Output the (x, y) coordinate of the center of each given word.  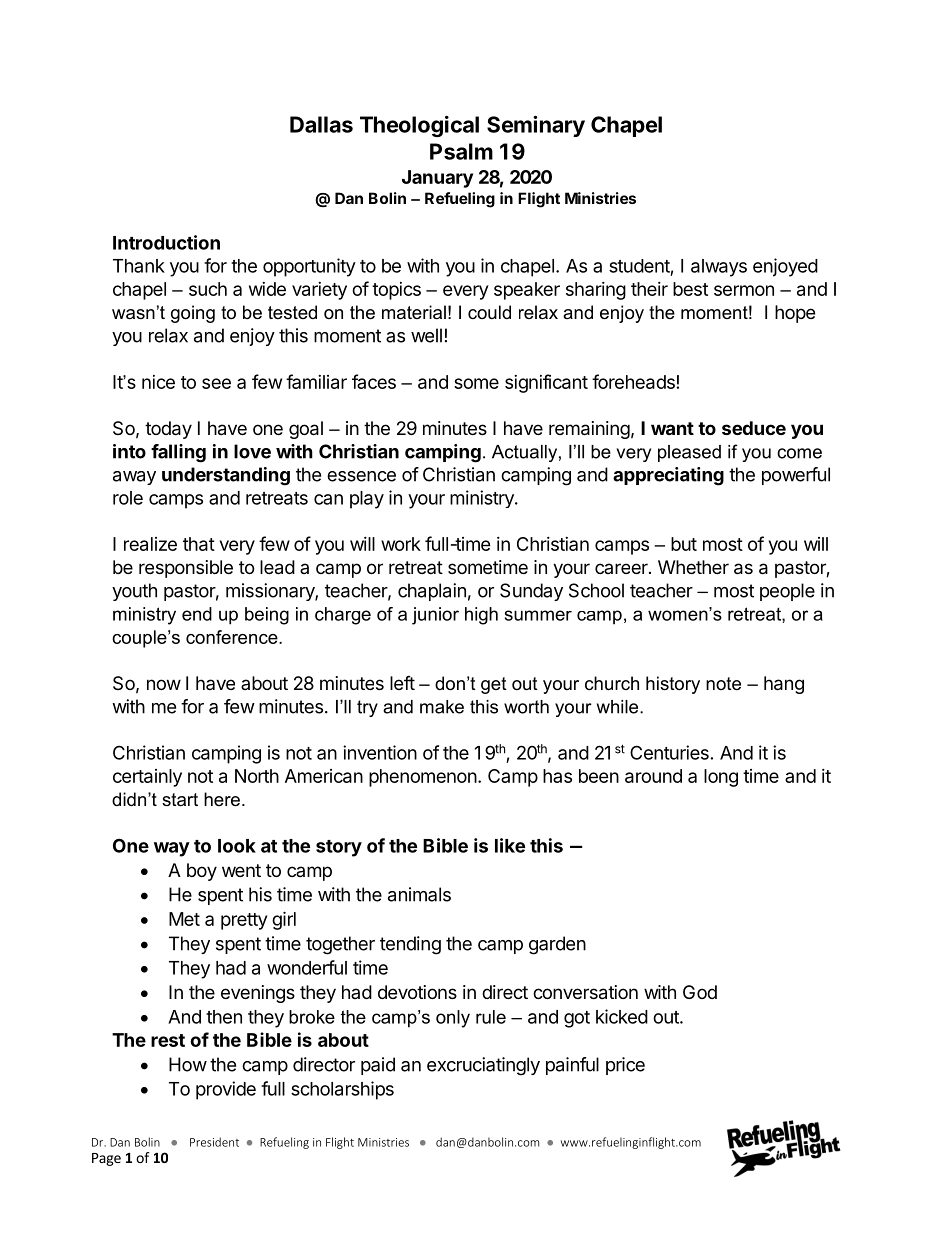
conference (233, 637)
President (214, 1142)
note (723, 684)
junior (435, 616)
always (719, 268)
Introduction (166, 242)
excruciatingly (483, 1066)
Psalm (461, 151)
